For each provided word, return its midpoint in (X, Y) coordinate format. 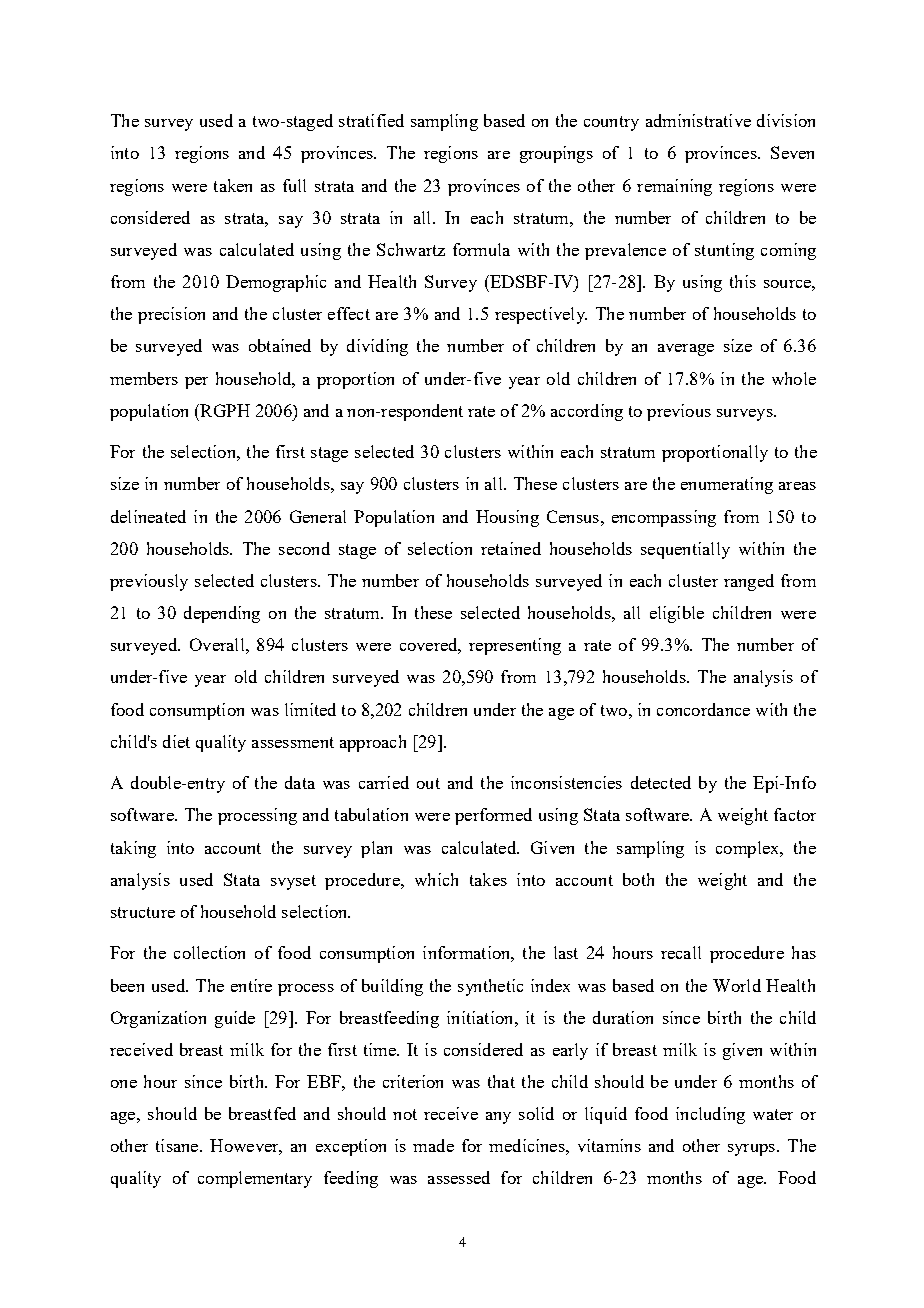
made (433, 1145)
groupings (556, 154)
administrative (698, 120)
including (710, 1115)
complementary (255, 1179)
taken (233, 185)
